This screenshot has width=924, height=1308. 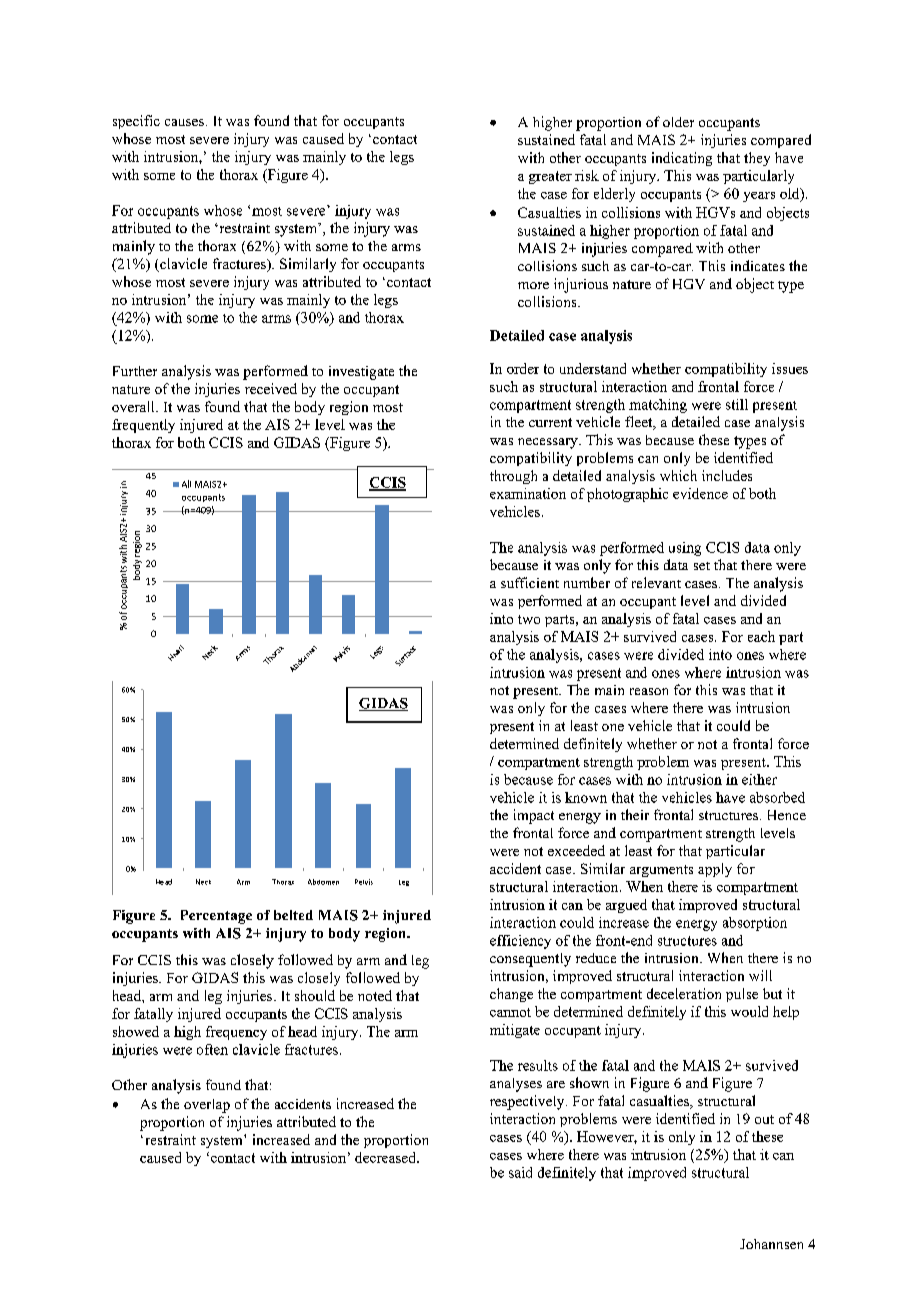 What do you see at coordinates (759, 779) in the screenshot?
I see `either` at bounding box center [759, 779].
